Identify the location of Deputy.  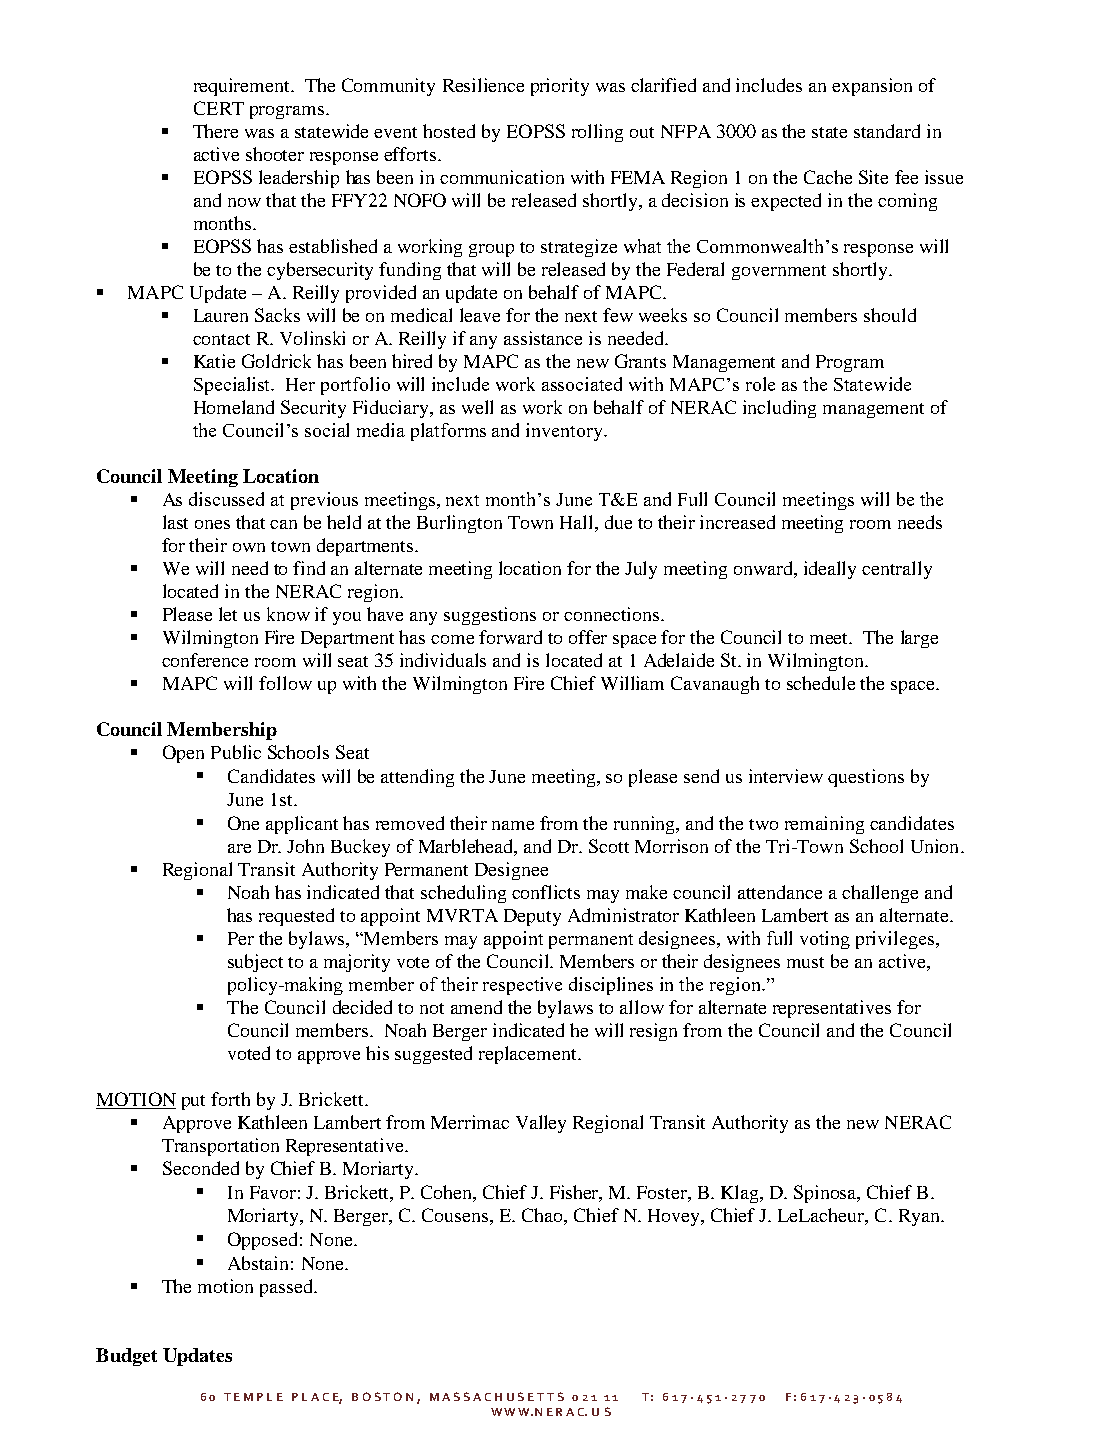
(532, 917).
